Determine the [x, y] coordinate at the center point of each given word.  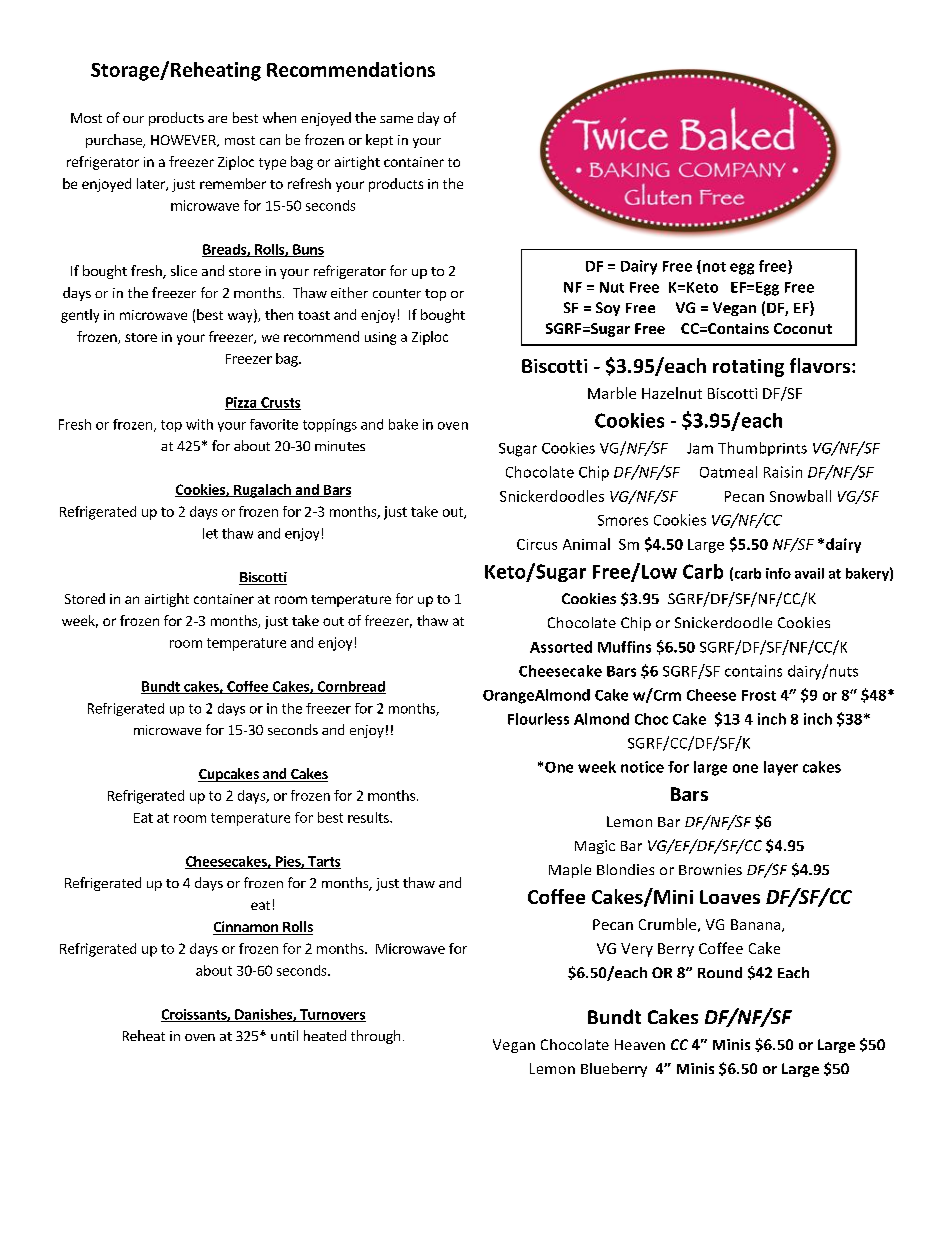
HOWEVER [184, 141]
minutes [340, 446]
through [375, 1037]
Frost [759, 695]
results [369, 817]
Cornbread [350, 687]
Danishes [263, 1015]
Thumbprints [762, 449]
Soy [608, 309]
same [396, 119]
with [199, 424]
